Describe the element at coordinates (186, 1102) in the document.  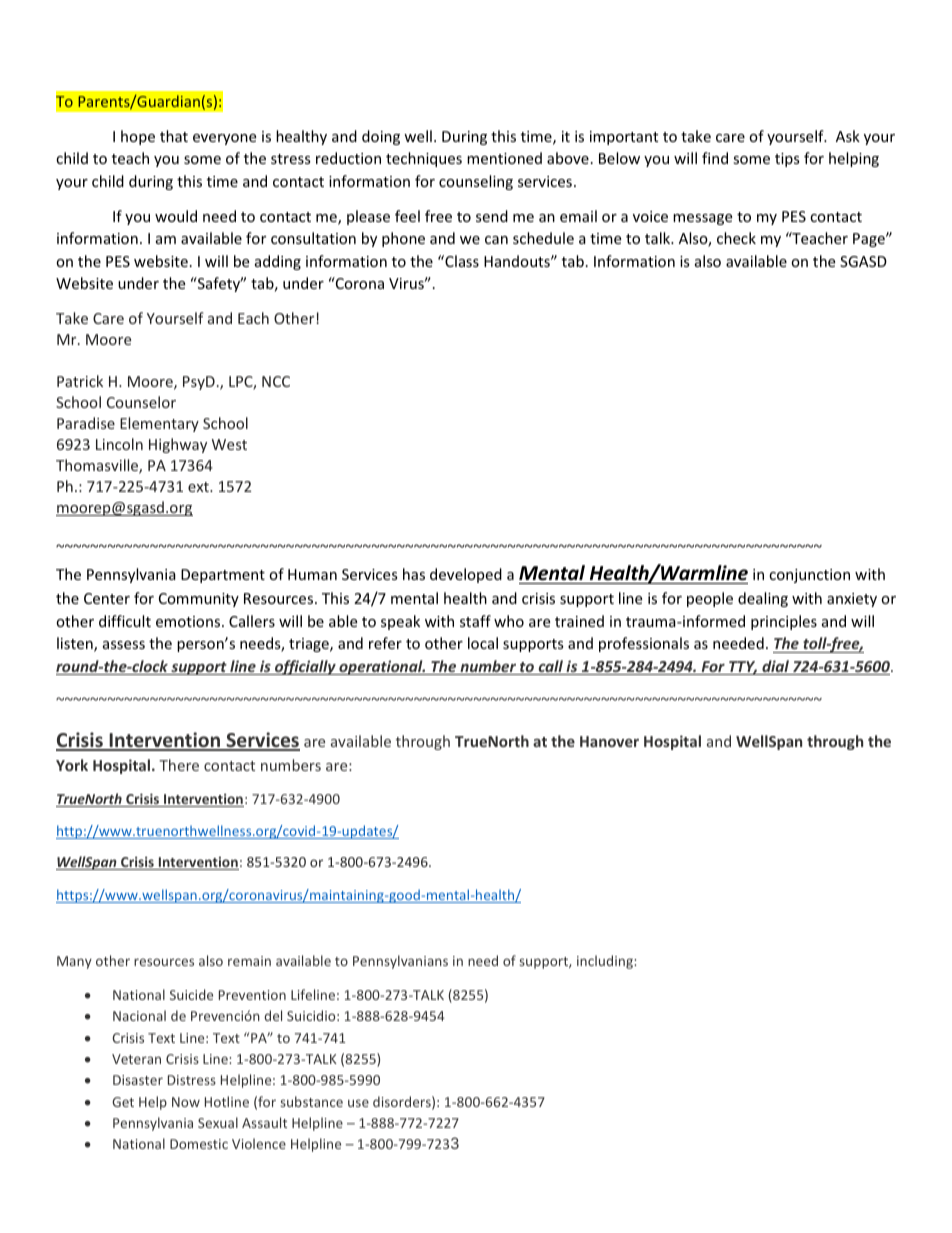
I see `Now` at that location.
